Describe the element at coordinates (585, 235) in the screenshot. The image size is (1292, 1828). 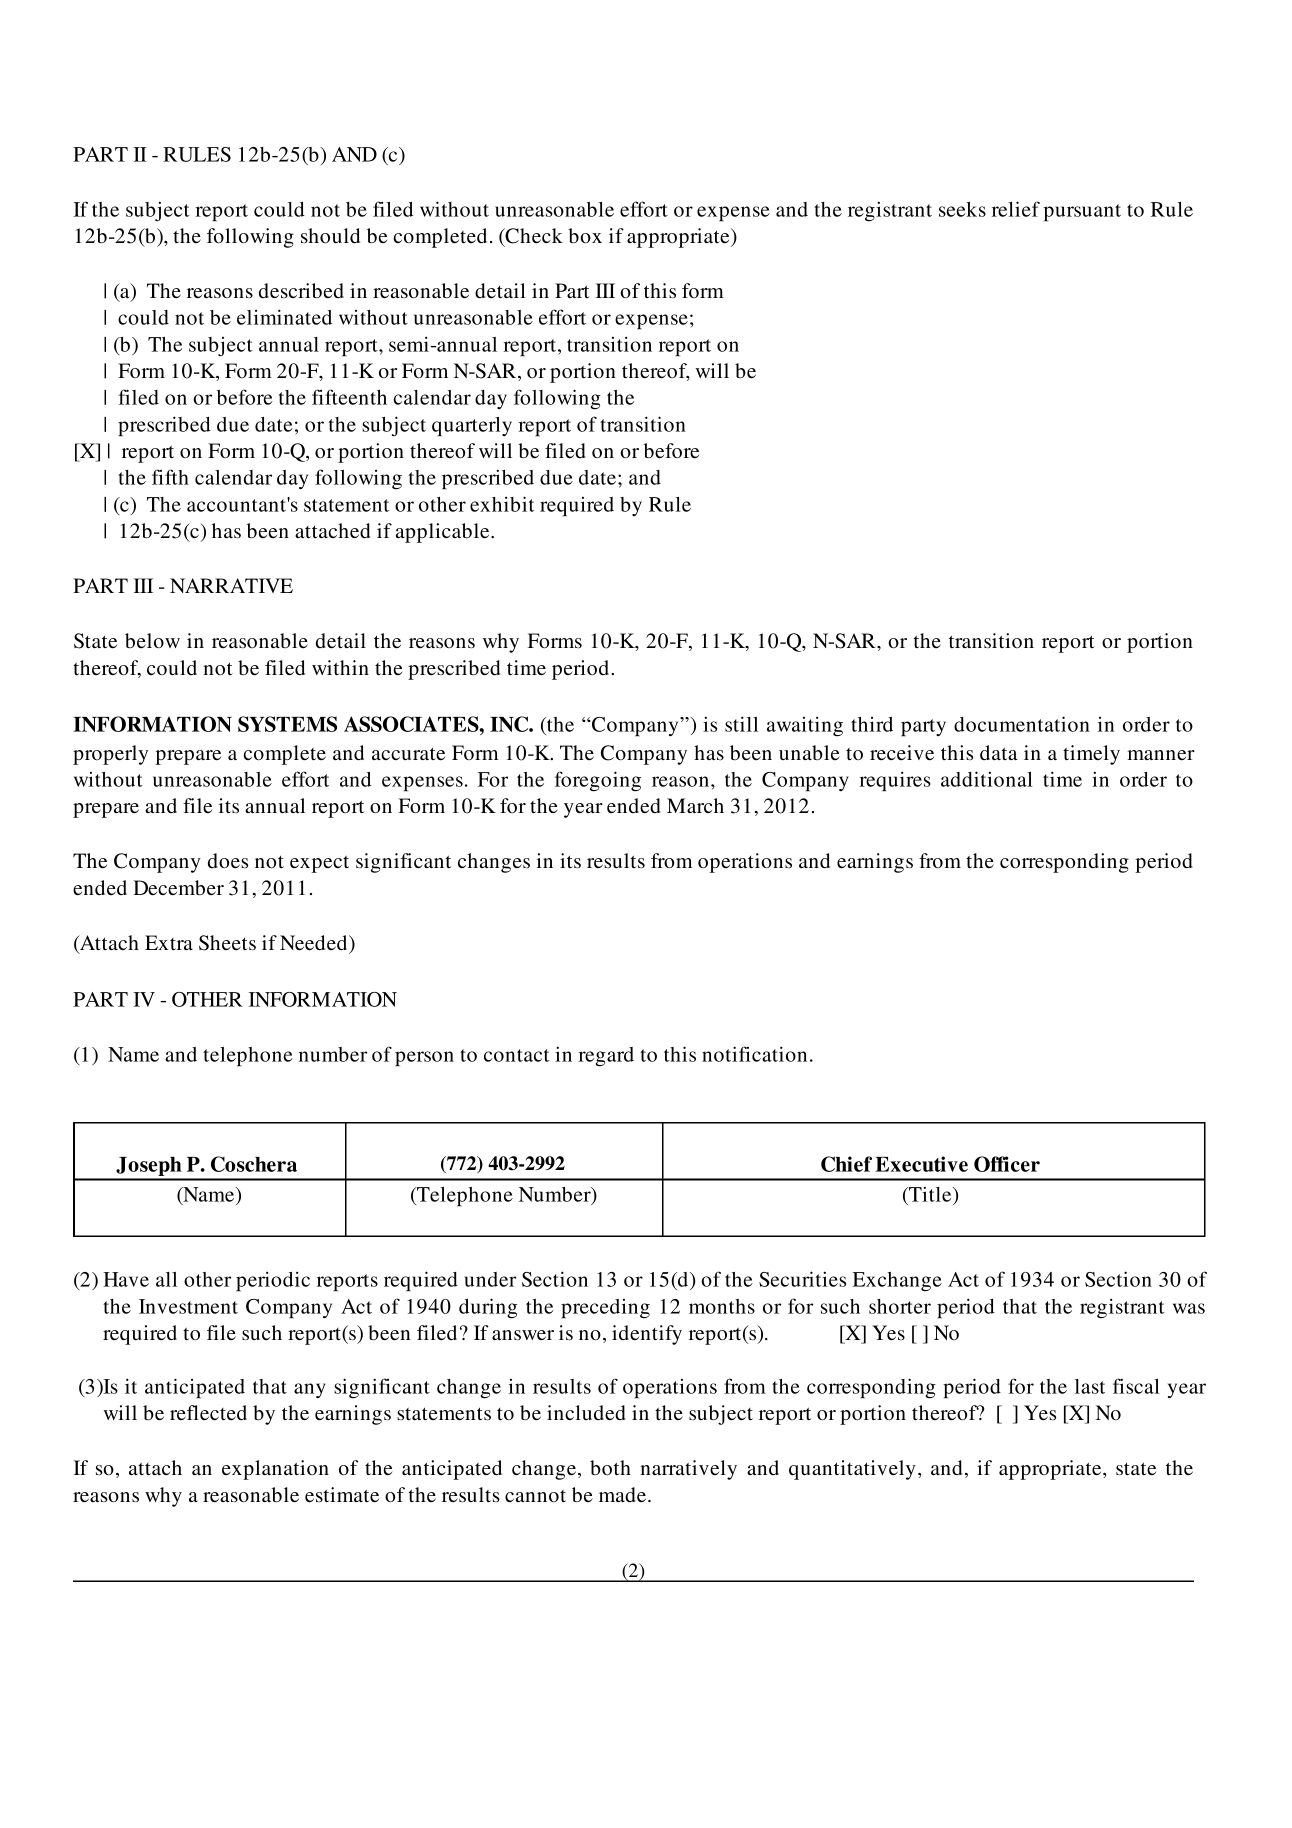
I see `box` at that location.
